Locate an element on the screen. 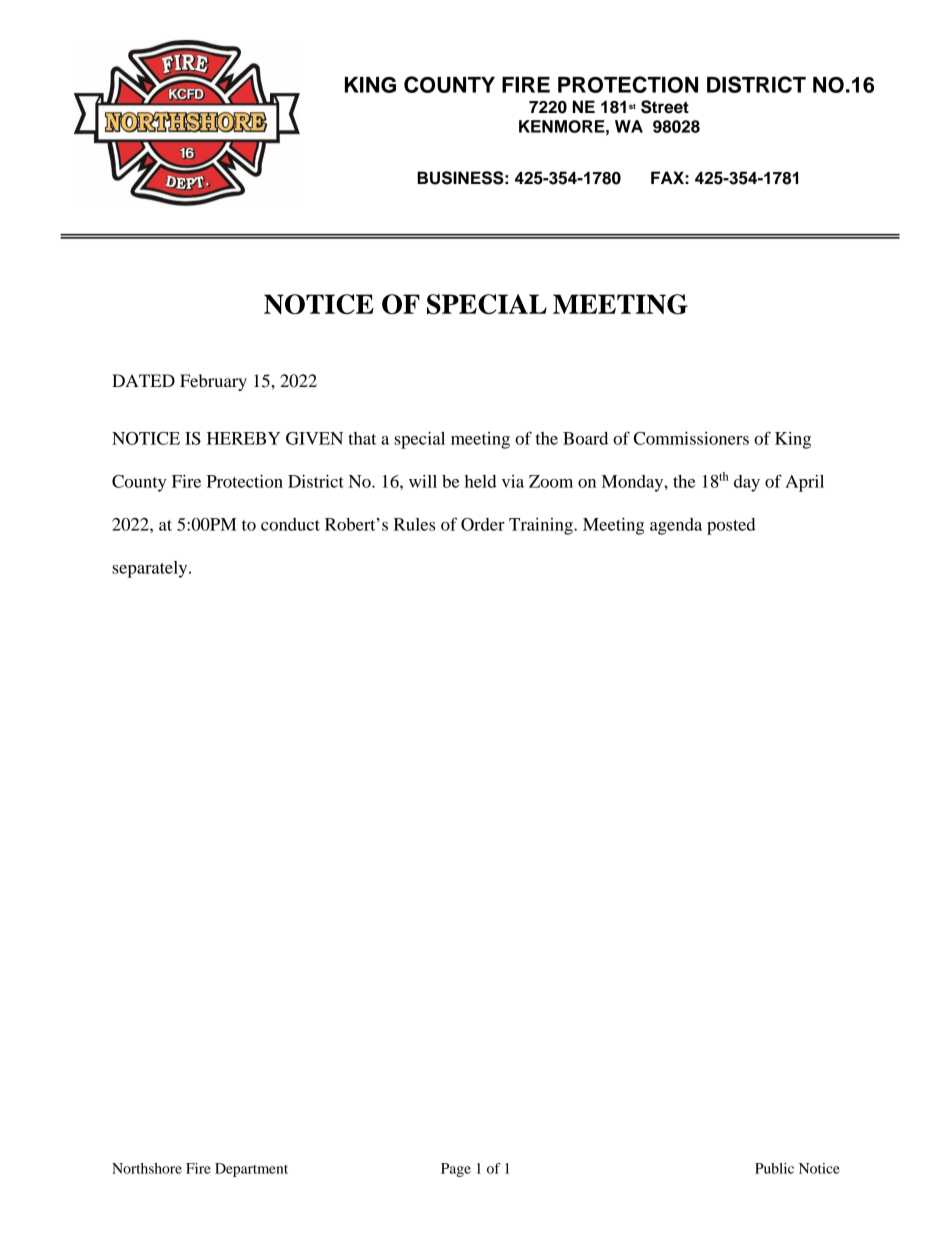 This screenshot has height=1233, width=952. Department is located at coordinates (251, 1170).
